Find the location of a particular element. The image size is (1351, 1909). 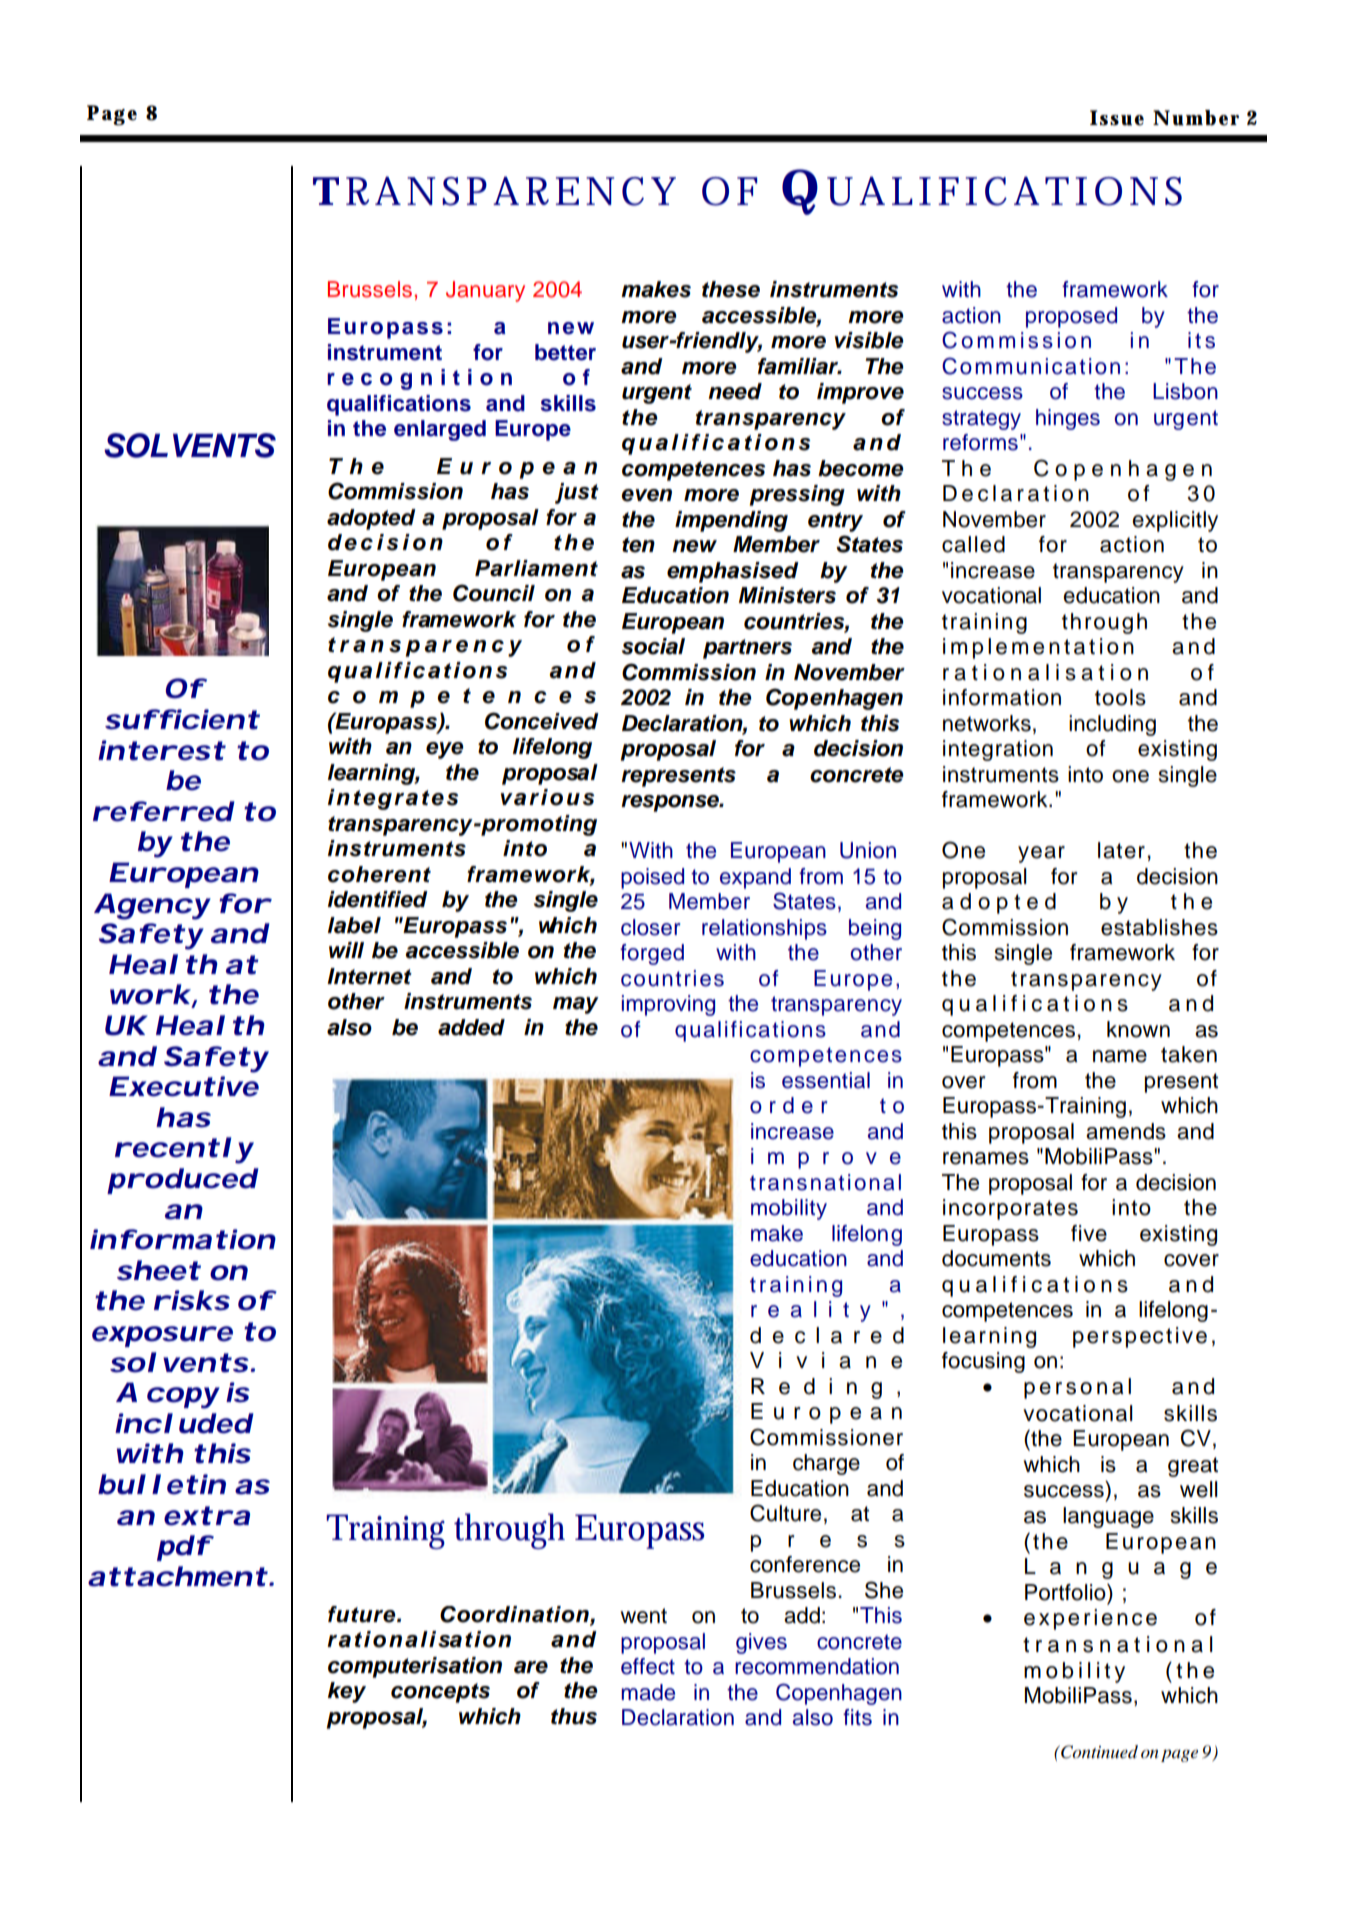

key is located at coordinates (347, 1692).
